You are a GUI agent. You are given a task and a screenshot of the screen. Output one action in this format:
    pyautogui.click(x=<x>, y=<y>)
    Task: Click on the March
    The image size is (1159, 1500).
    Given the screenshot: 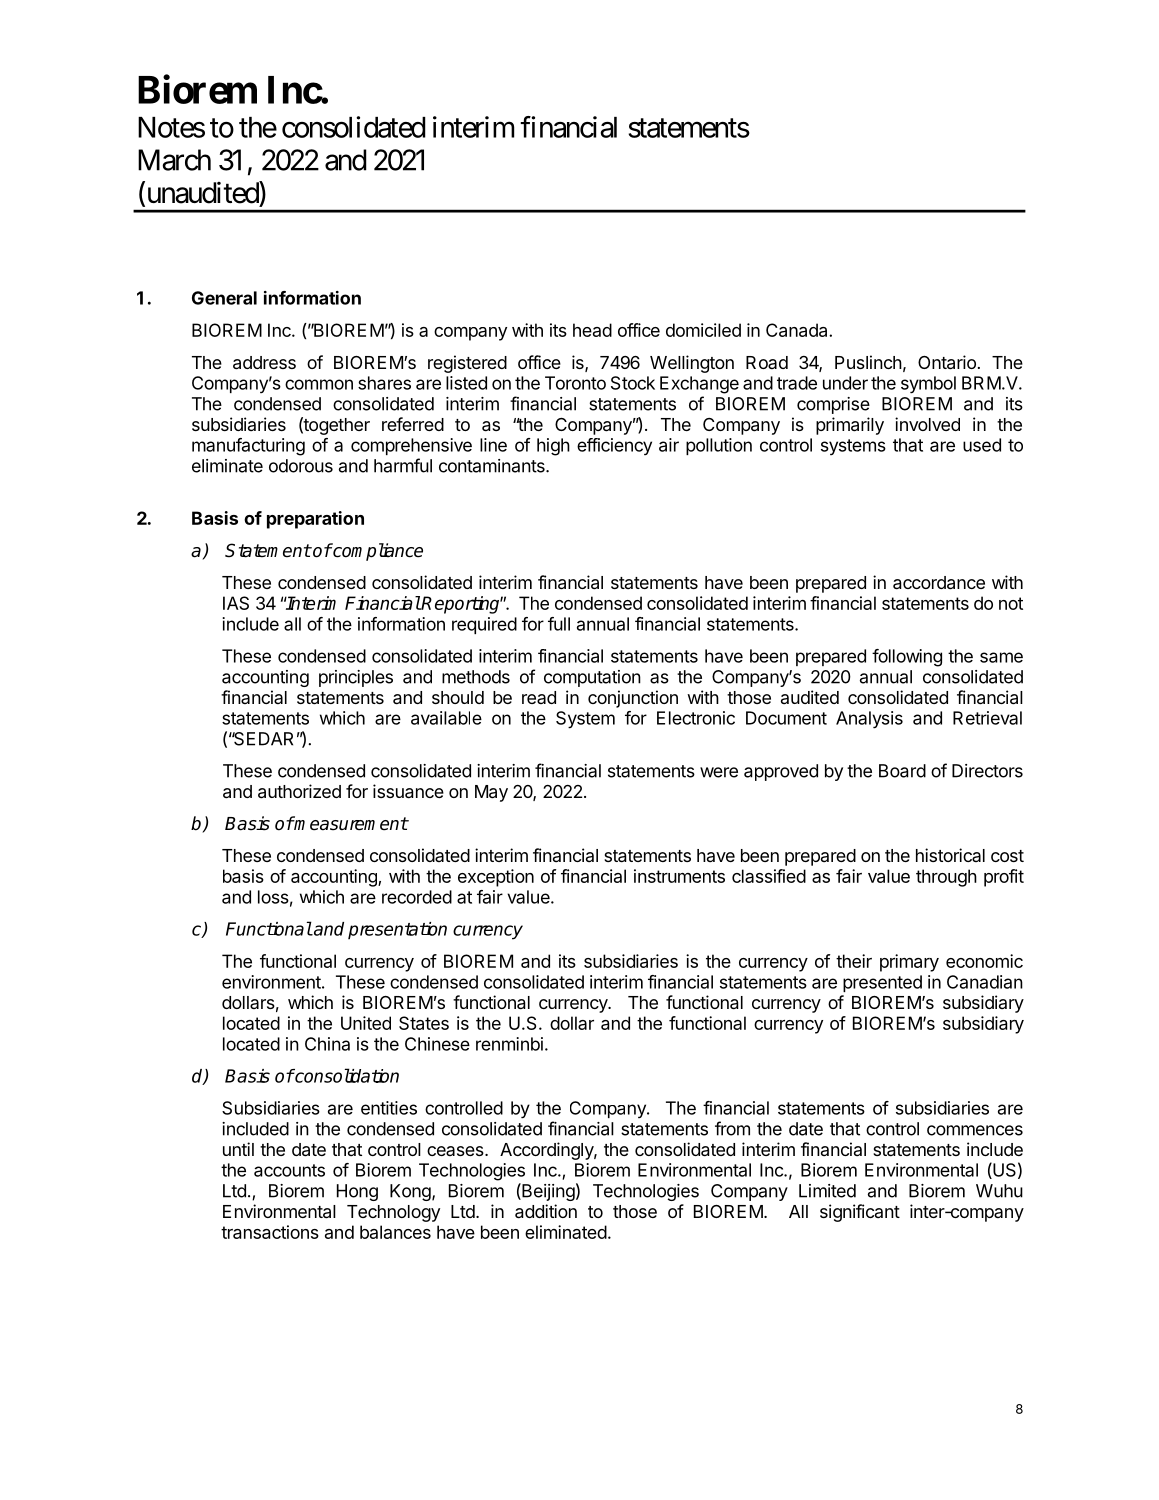 What is the action you would take?
    pyautogui.click(x=174, y=160)
